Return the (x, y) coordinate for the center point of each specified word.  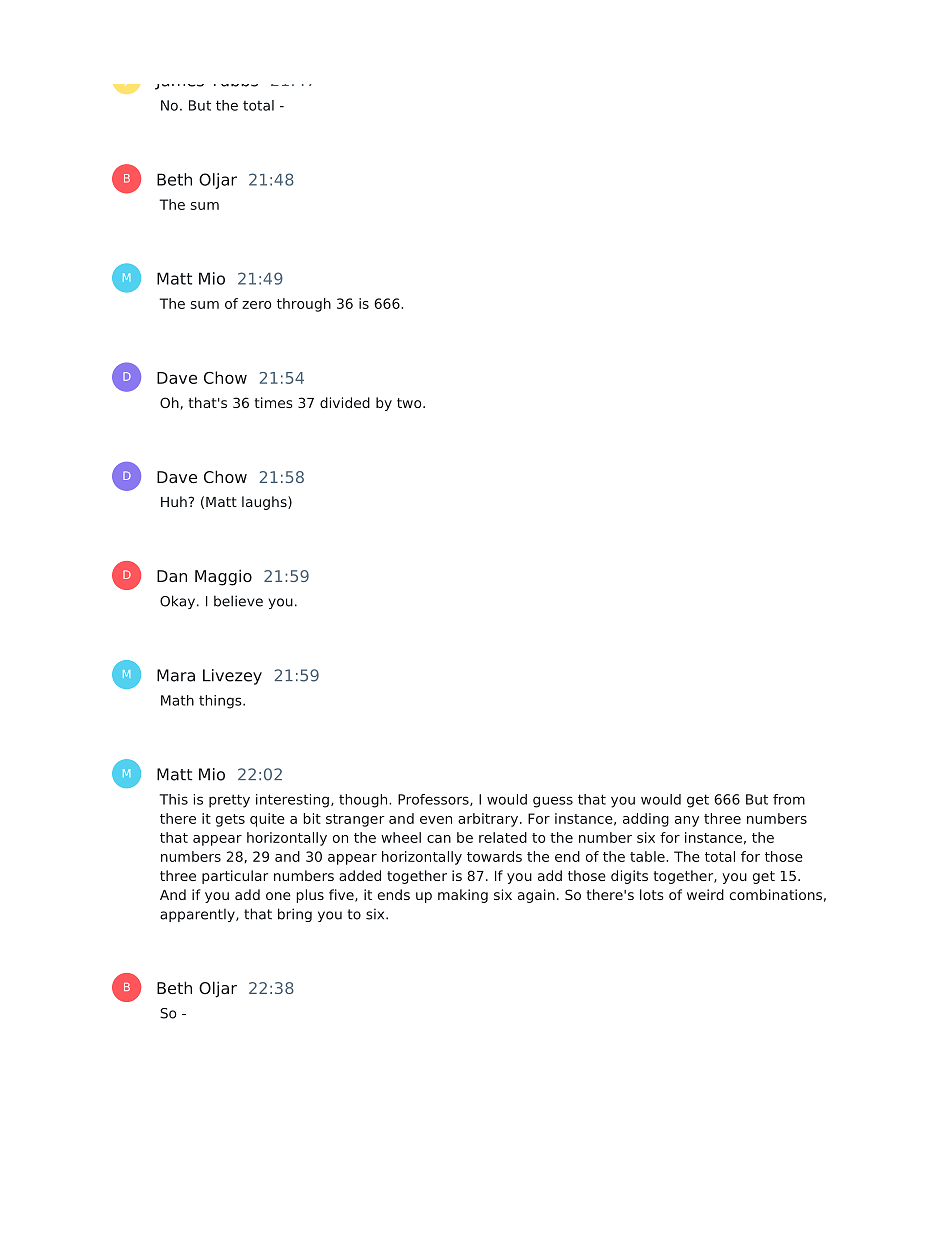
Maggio (223, 577)
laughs (265, 503)
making (463, 896)
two (410, 403)
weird (705, 894)
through (304, 305)
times (273, 402)
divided (345, 402)
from (789, 799)
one (278, 896)
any (687, 821)
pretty (229, 801)
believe (238, 601)
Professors (434, 800)
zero (256, 305)
